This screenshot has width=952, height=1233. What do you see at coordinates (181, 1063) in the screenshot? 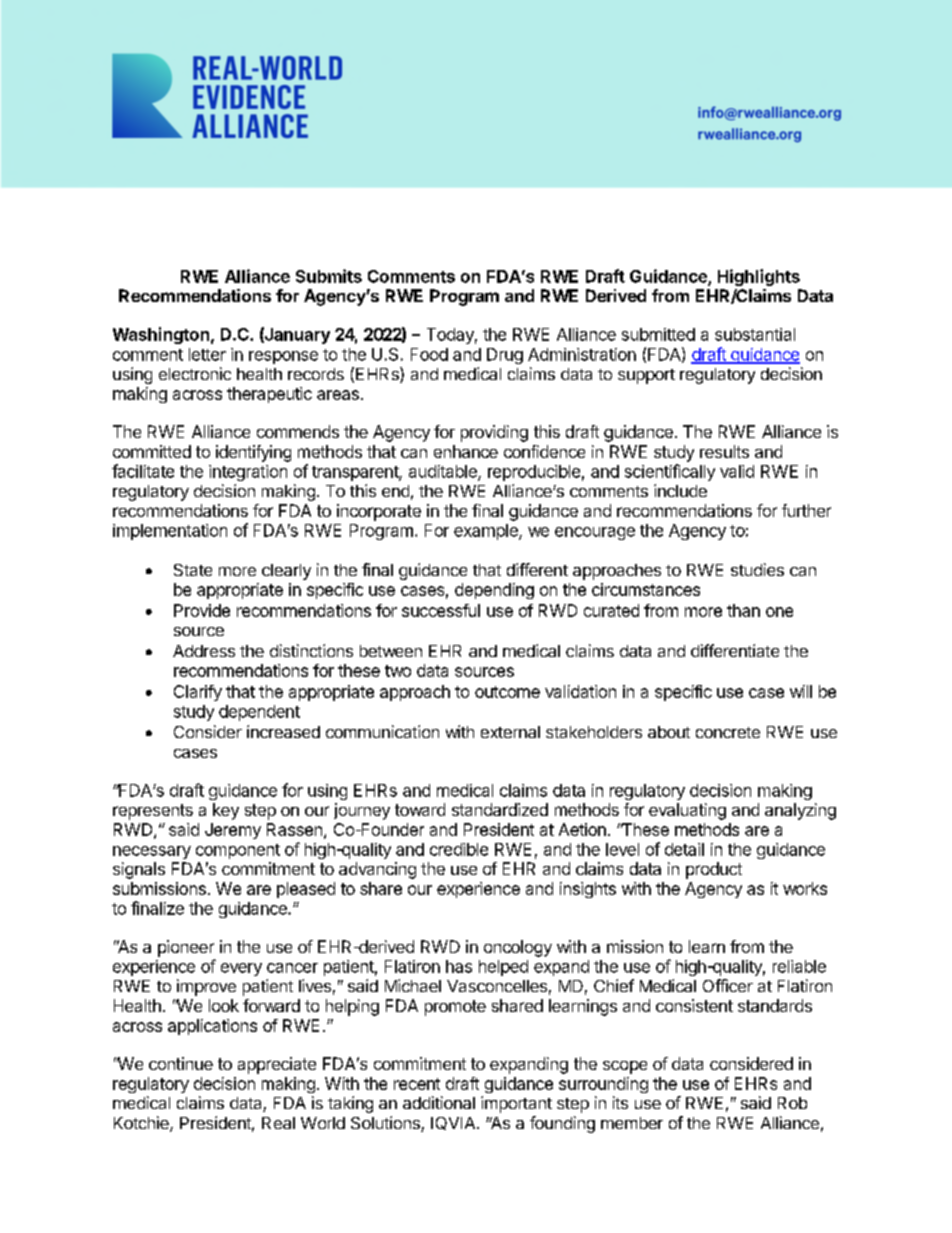
I see `continue` at bounding box center [181, 1063].
